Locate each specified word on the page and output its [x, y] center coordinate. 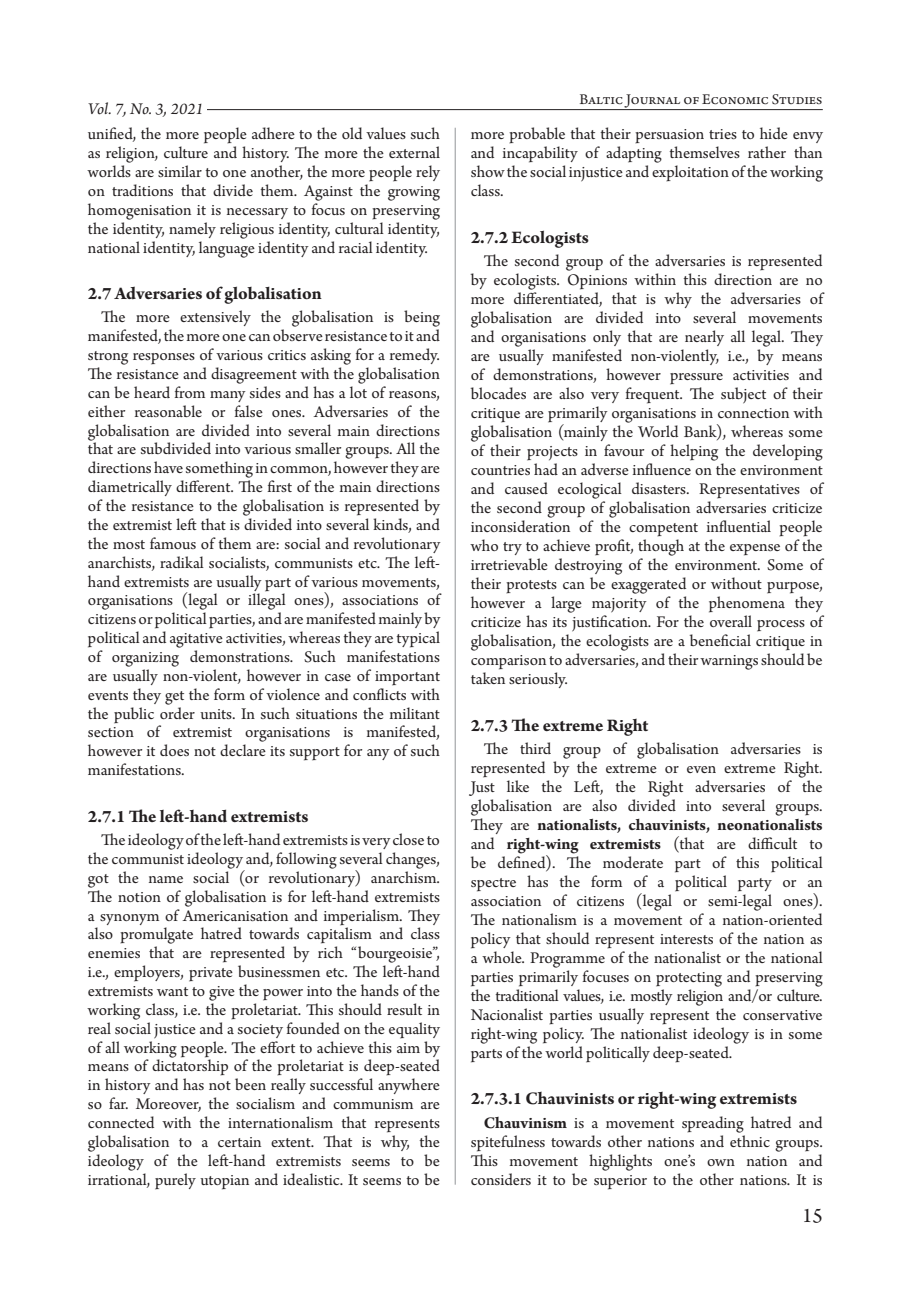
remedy [414, 356]
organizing [145, 659]
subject [743, 395]
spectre [493, 885]
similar [180, 171]
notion [139, 897]
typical [418, 639]
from [190, 392]
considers [501, 1179]
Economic [735, 99]
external [414, 152]
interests [686, 939]
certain [239, 1142]
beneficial [720, 640]
